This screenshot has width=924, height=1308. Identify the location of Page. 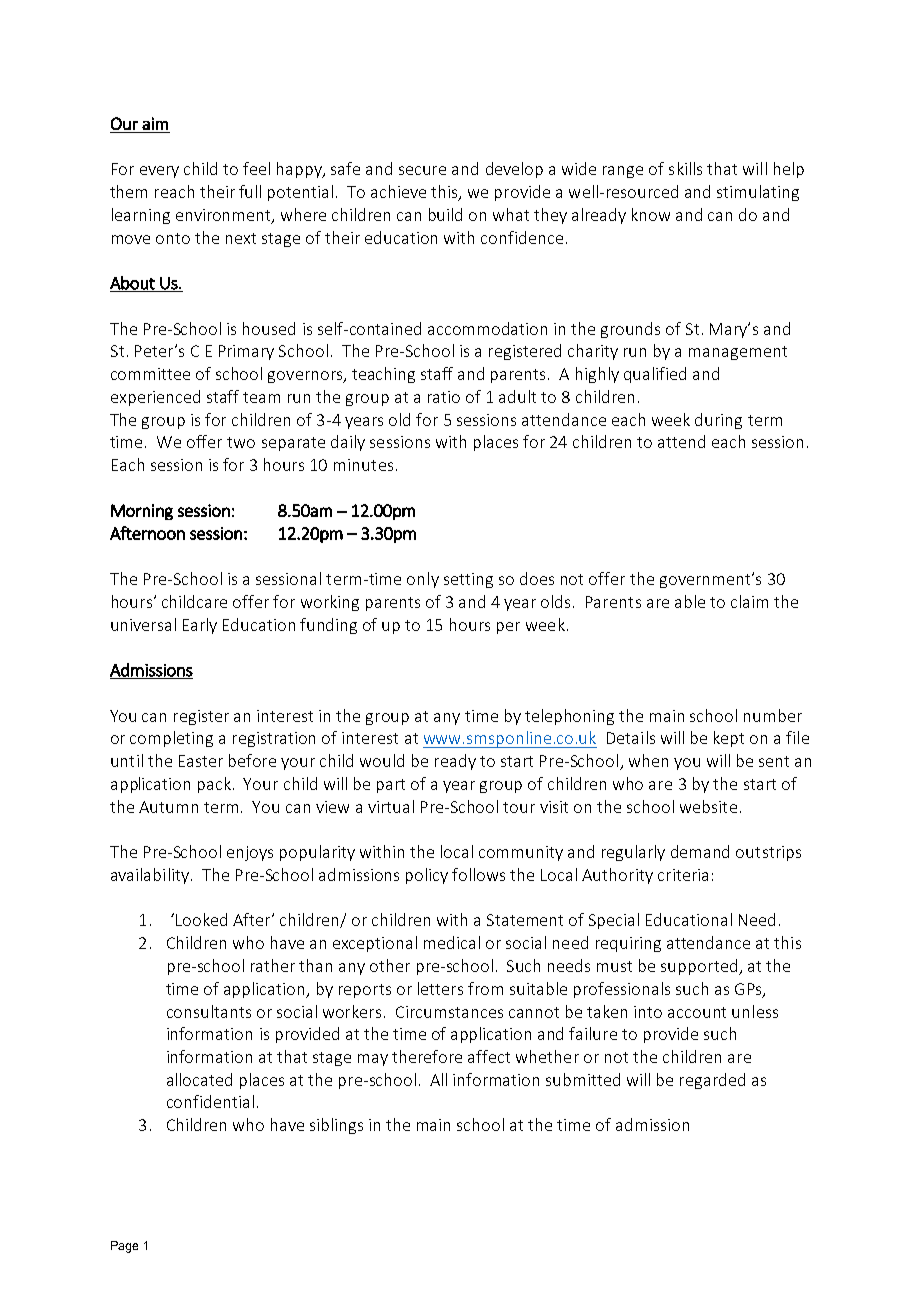
(124, 1247).
